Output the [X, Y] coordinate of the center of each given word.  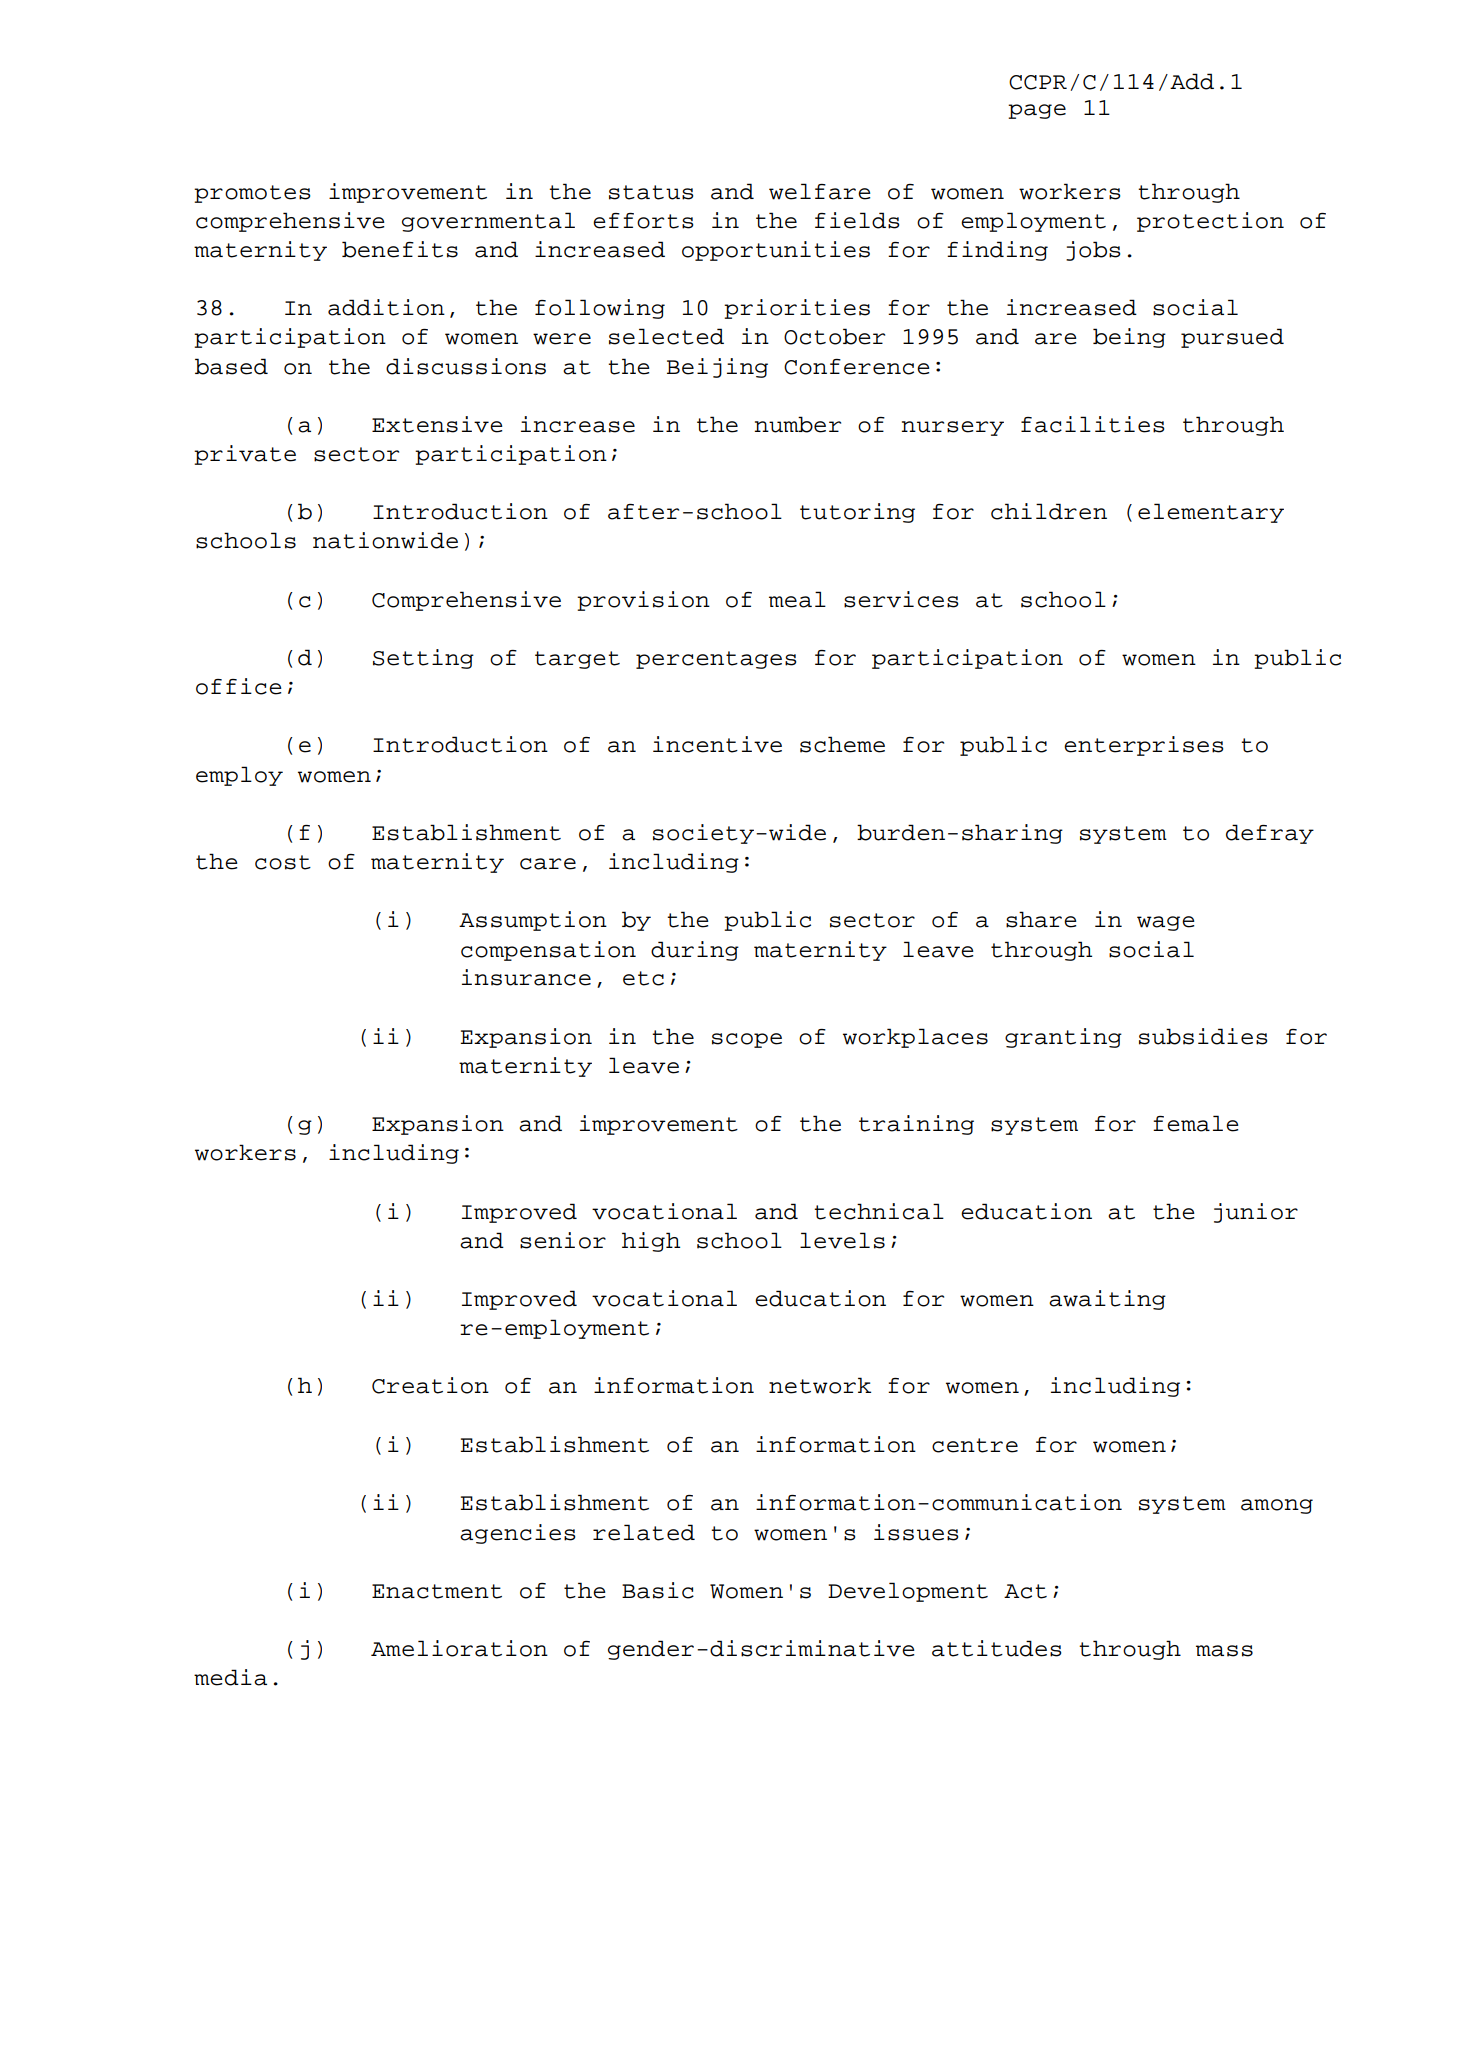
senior [563, 1240]
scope [747, 1040]
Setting [423, 659]
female [1196, 1123]
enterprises [1144, 746]
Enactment [437, 1591]
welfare [820, 191]
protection [1210, 222]
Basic [658, 1590]
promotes [252, 194]
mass [1224, 1651]
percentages [716, 660]
